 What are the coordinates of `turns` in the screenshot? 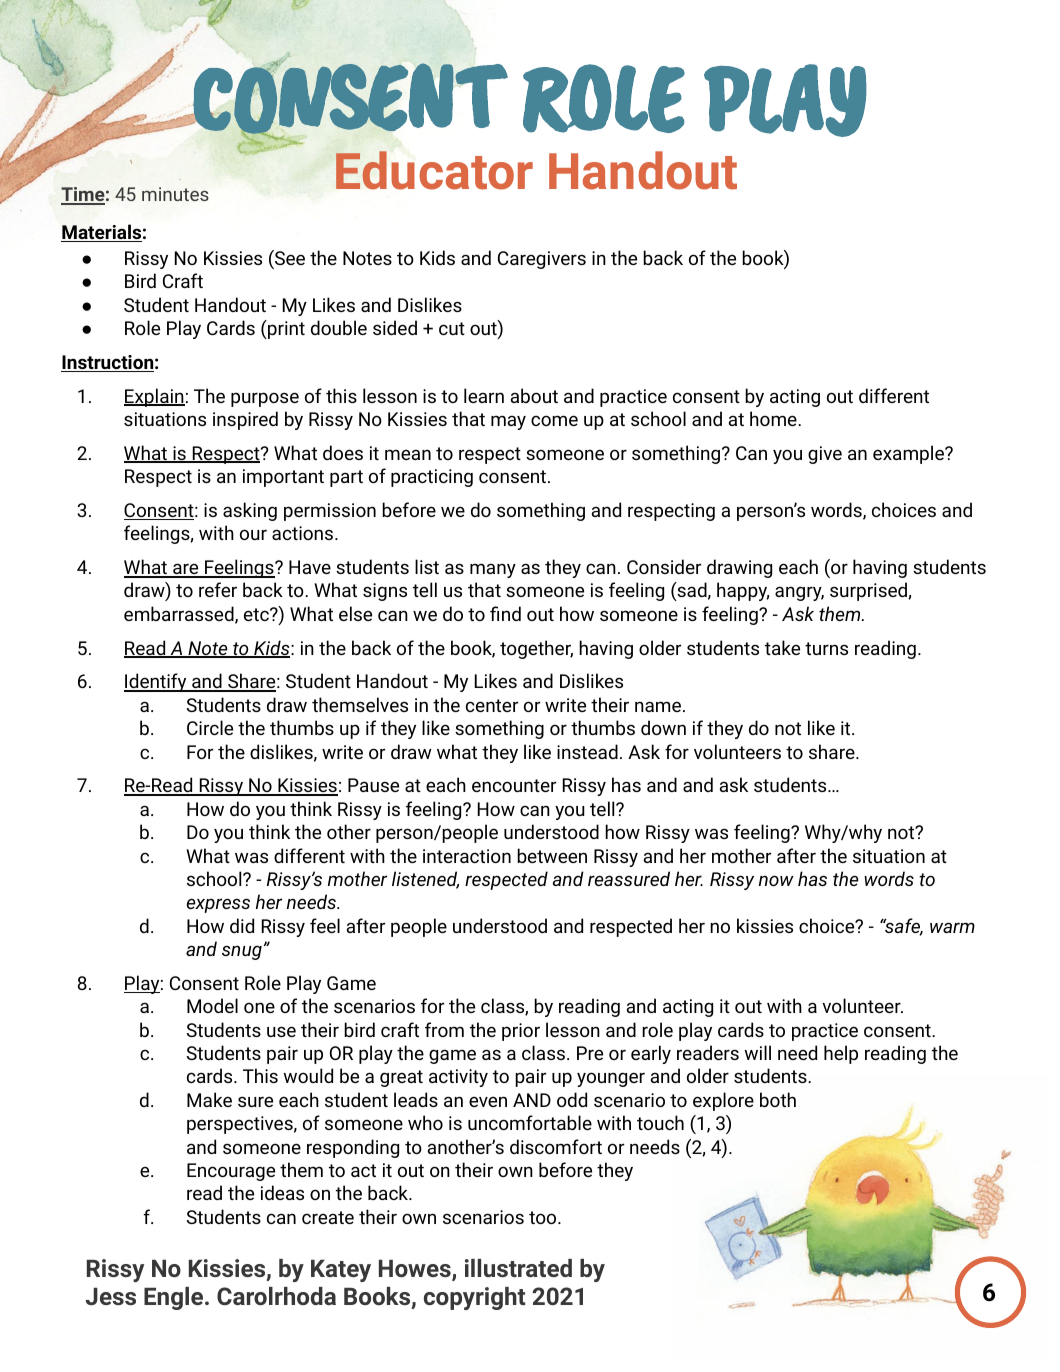 It's located at (826, 648).
